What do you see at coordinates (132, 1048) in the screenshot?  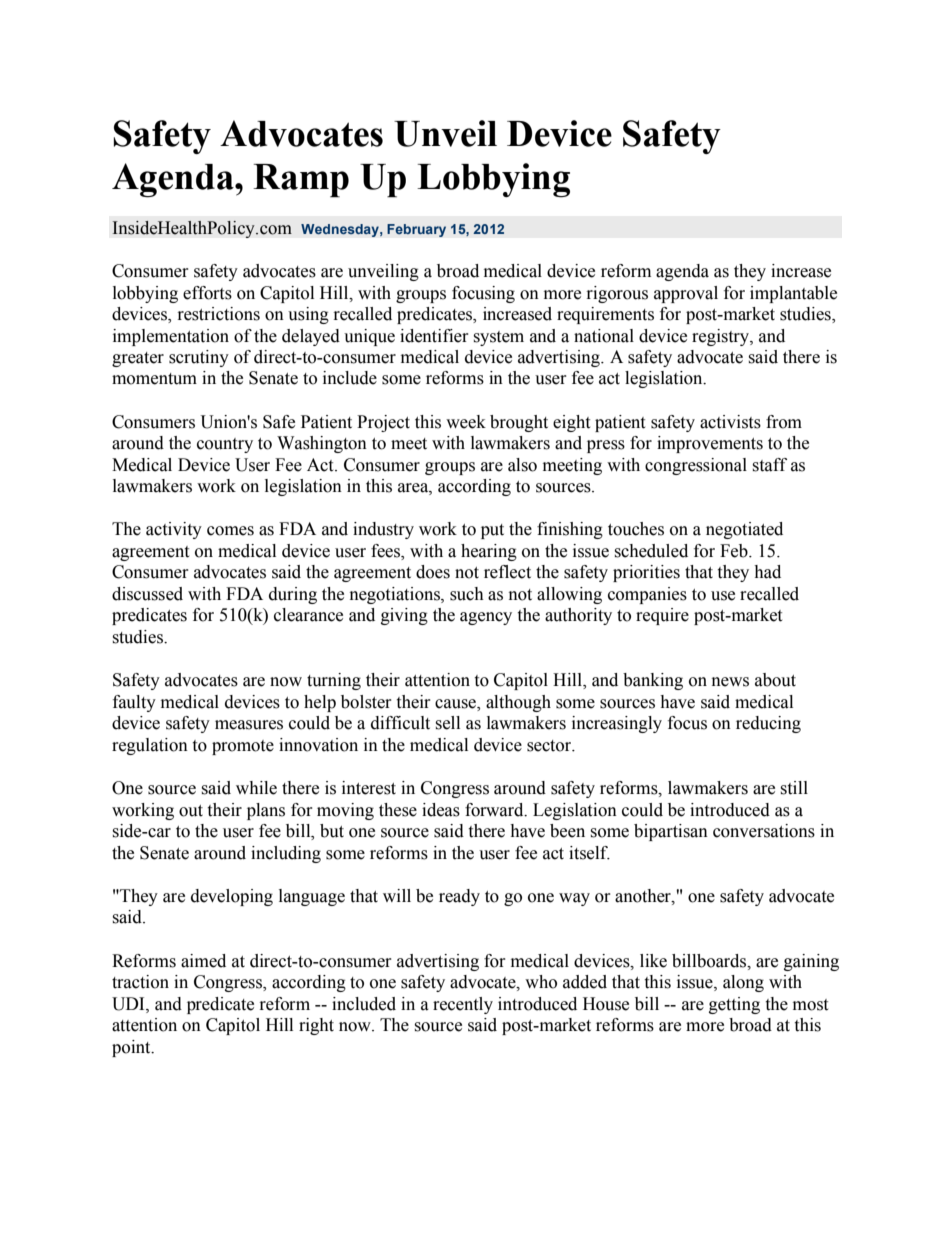 I see `point` at bounding box center [132, 1048].
